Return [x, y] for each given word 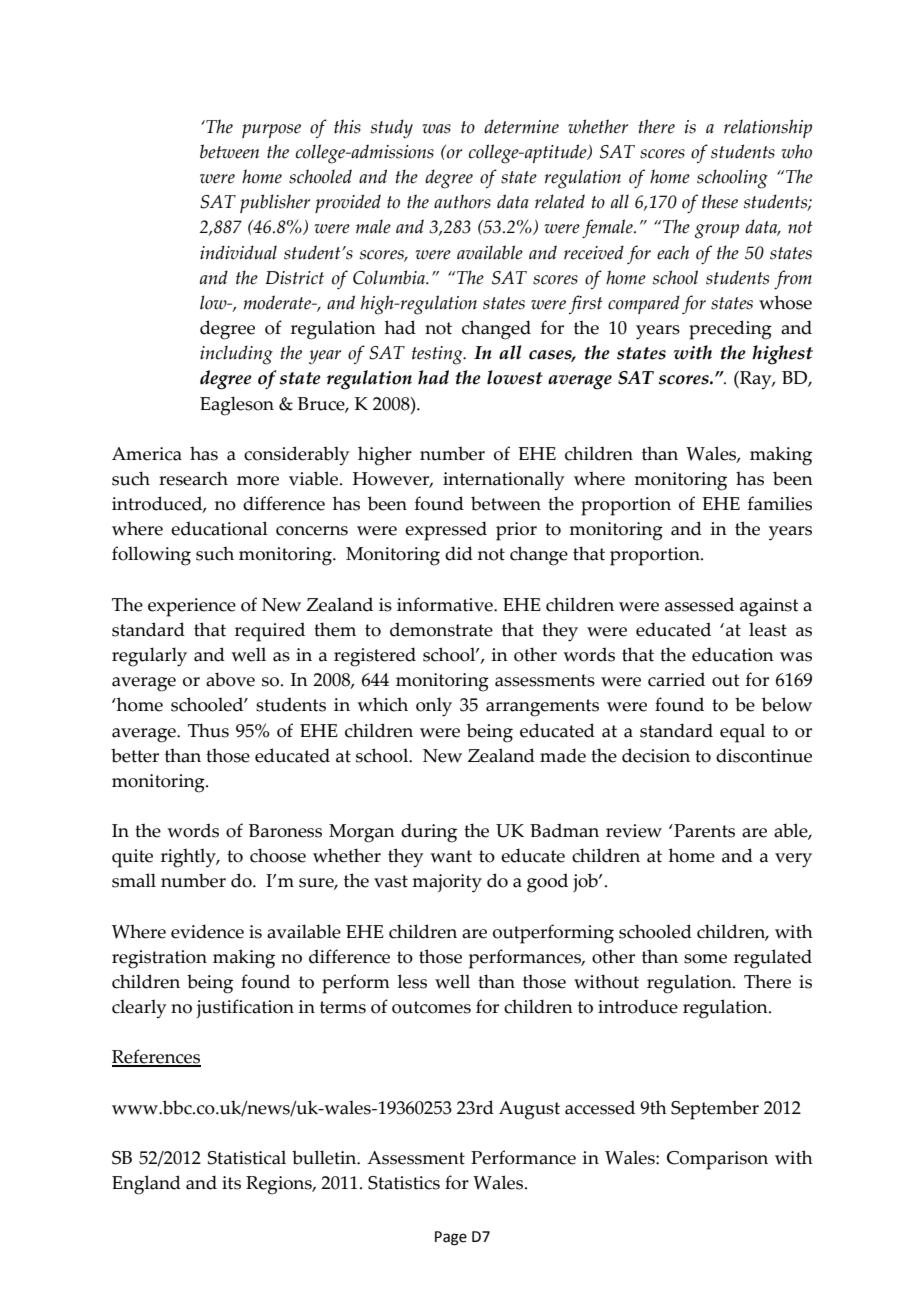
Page [451, 1238]
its [231, 1183]
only [434, 707]
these [720, 201]
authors [462, 201]
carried [676, 679]
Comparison [717, 1160]
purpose [271, 131]
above [230, 679]
